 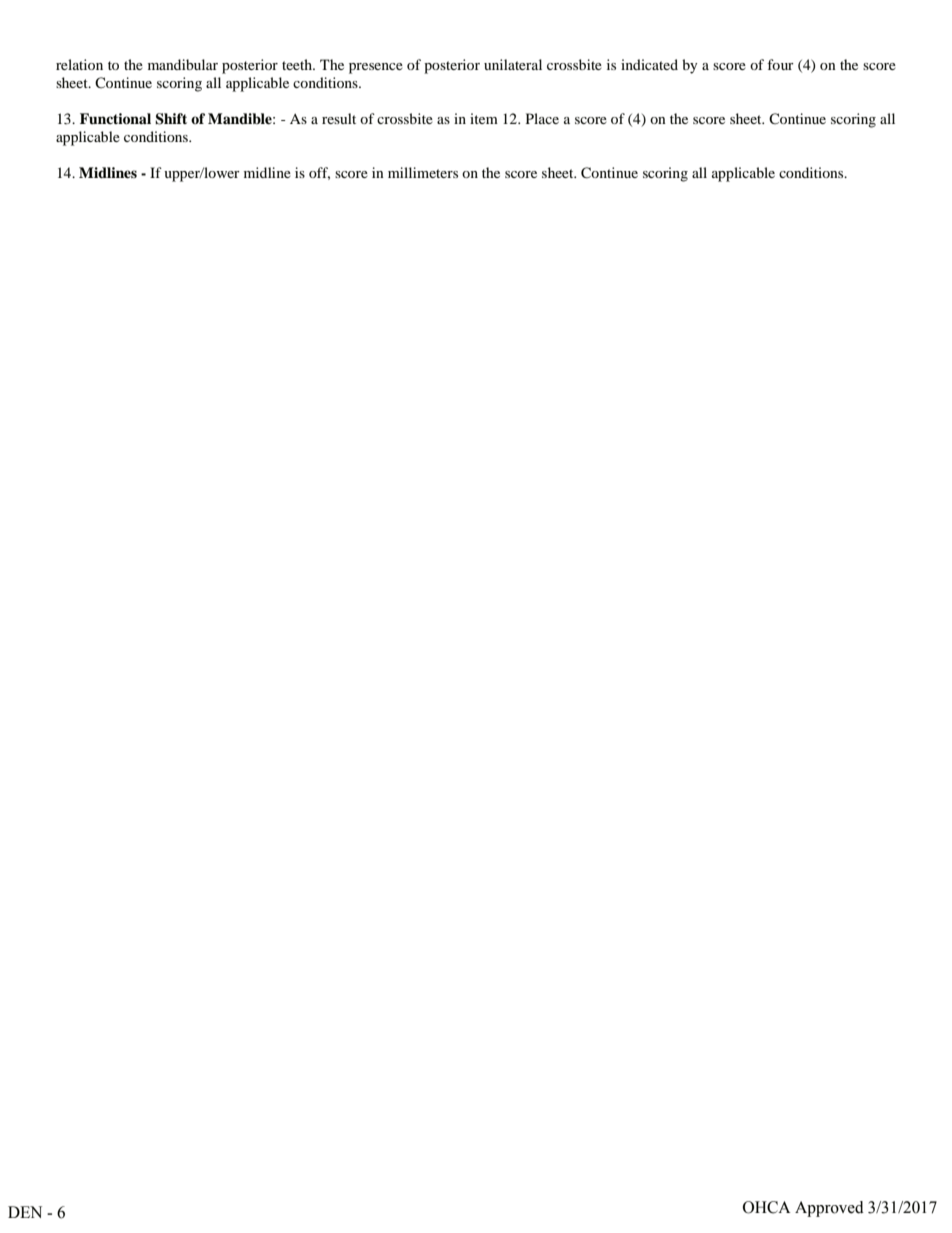 What do you see at coordinates (780, 64) in the screenshot?
I see `four` at bounding box center [780, 64].
